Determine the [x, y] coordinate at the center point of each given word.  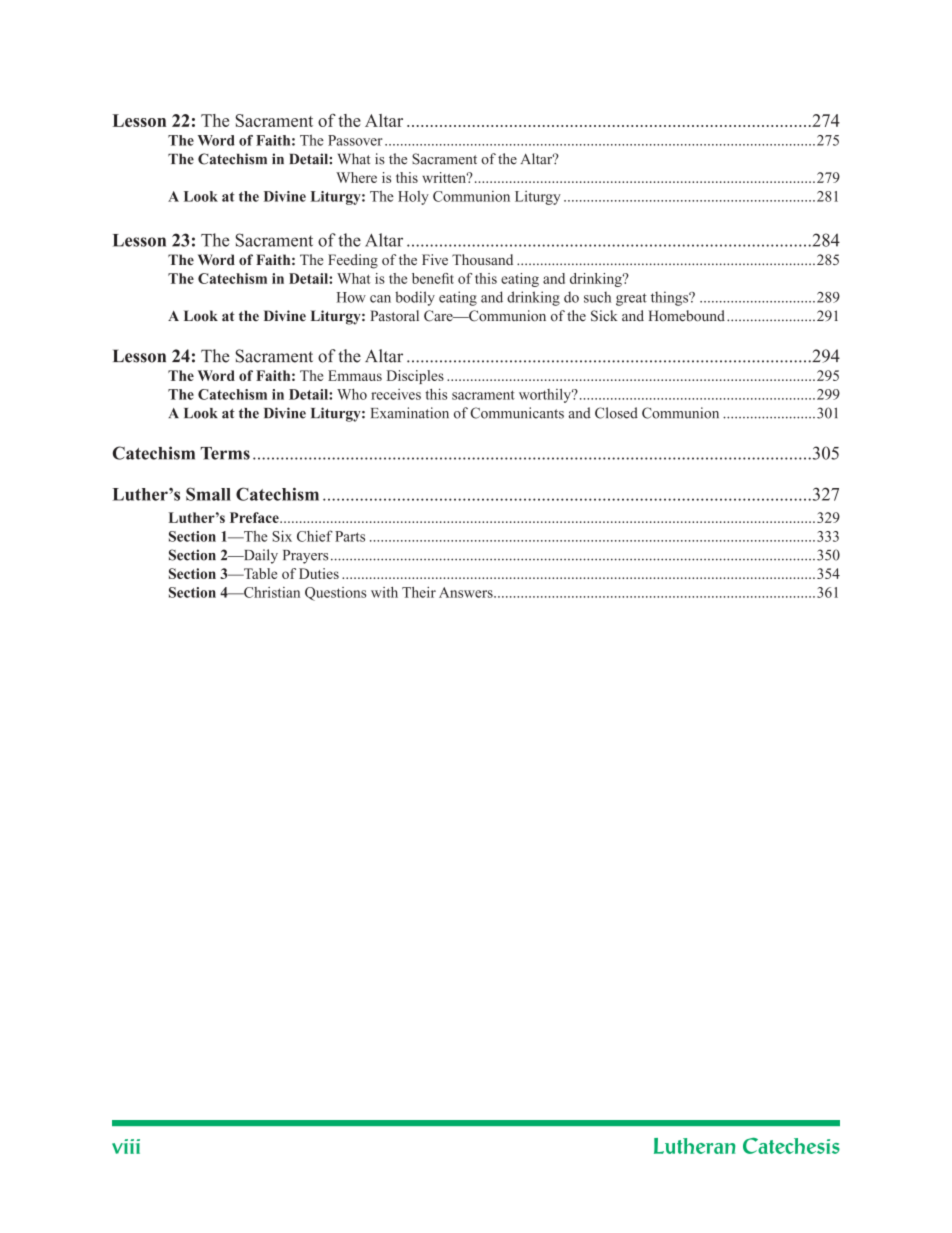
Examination [410, 413]
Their [419, 592]
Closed [616, 413]
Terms [225, 453]
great [631, 299]
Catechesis [791, 1145]
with [384, 592]
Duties [319, 573]
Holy [413, 198]
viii [126, 1146]
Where [356, 177]
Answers [466, 592]
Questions [336, 594]
